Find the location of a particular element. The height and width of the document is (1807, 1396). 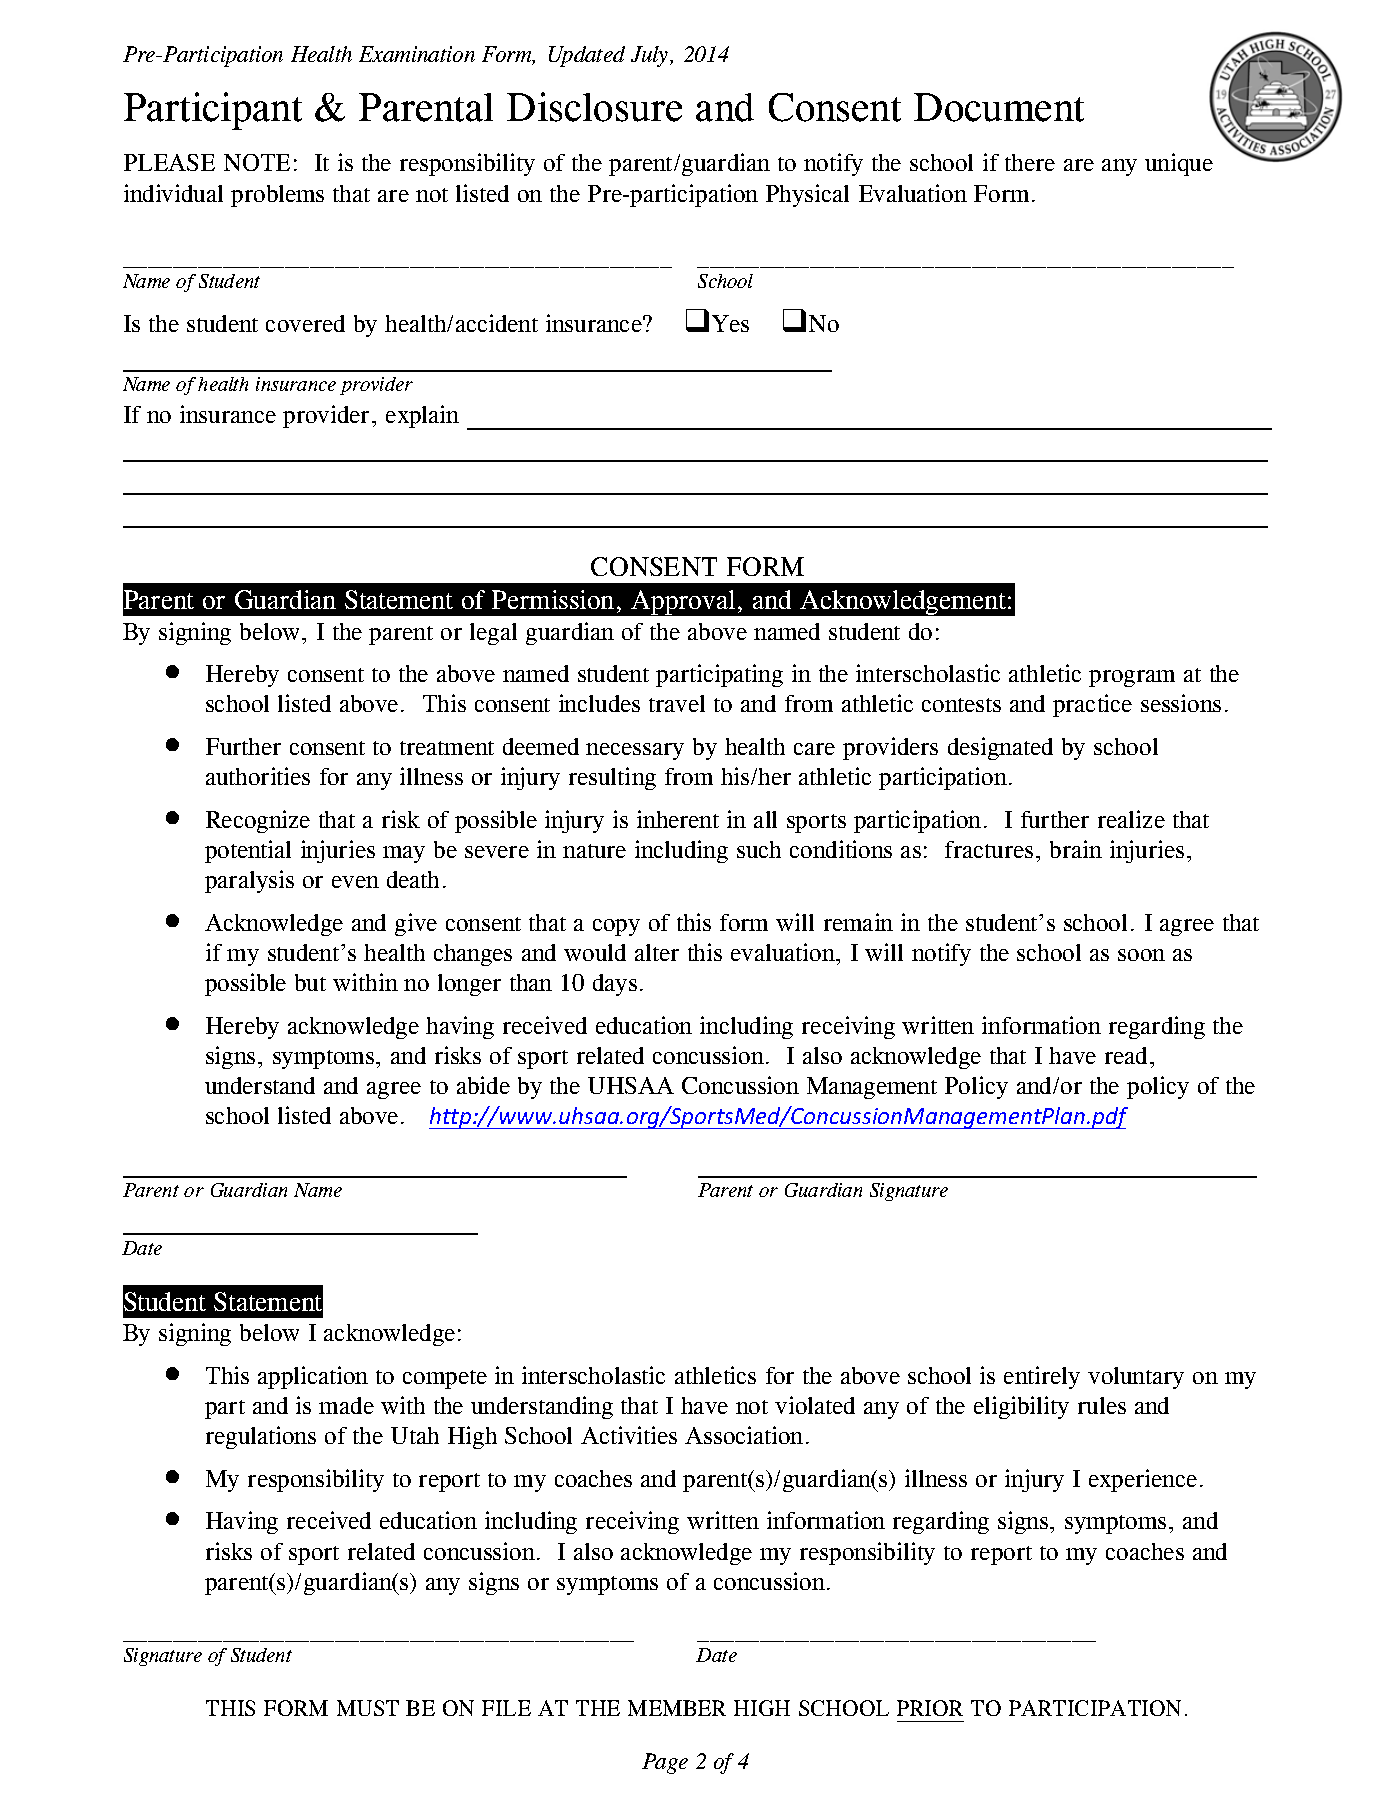

MUST is located at coordinates (368, 1708).
